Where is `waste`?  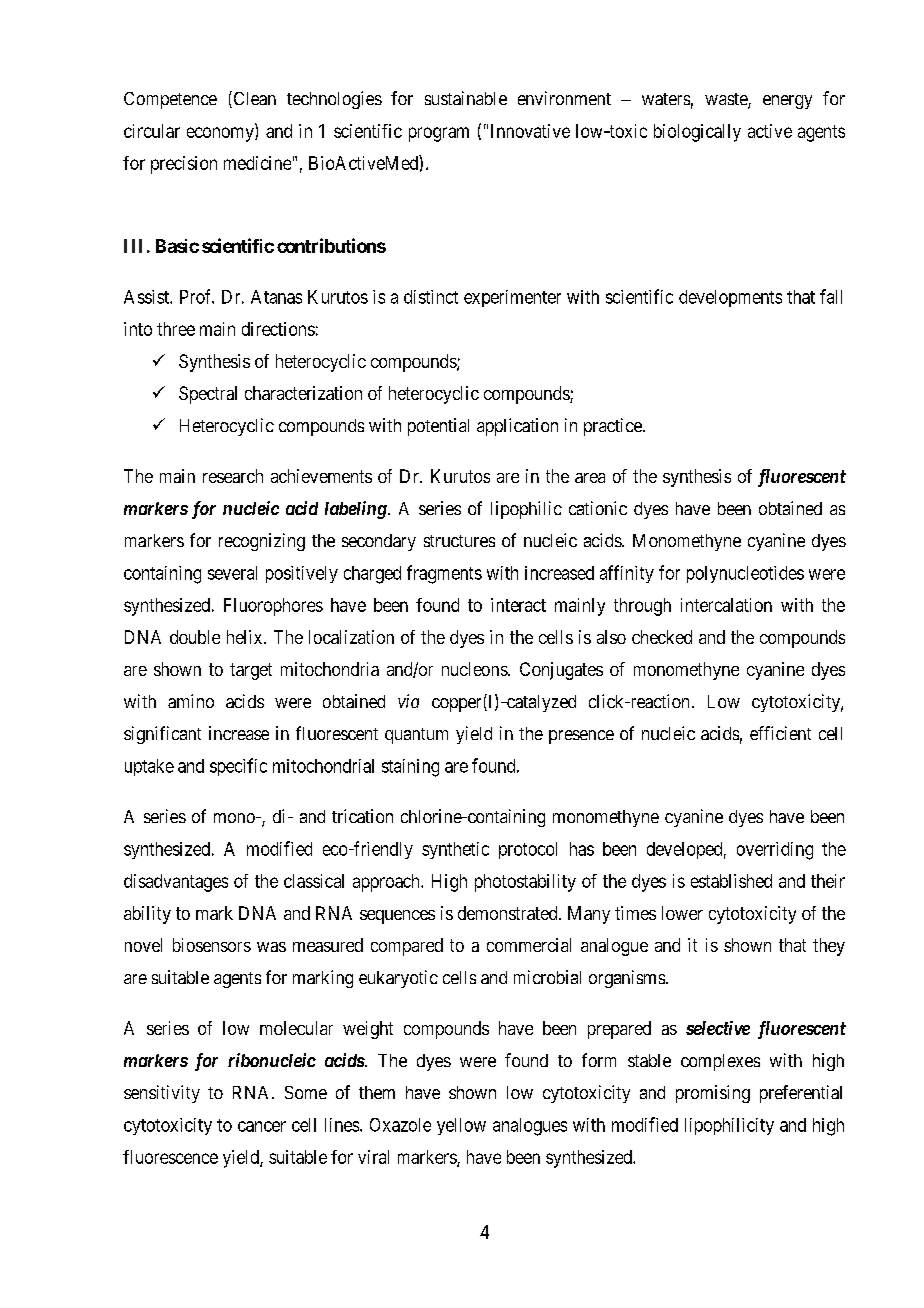
waste is located at coordinates (727, 100).
